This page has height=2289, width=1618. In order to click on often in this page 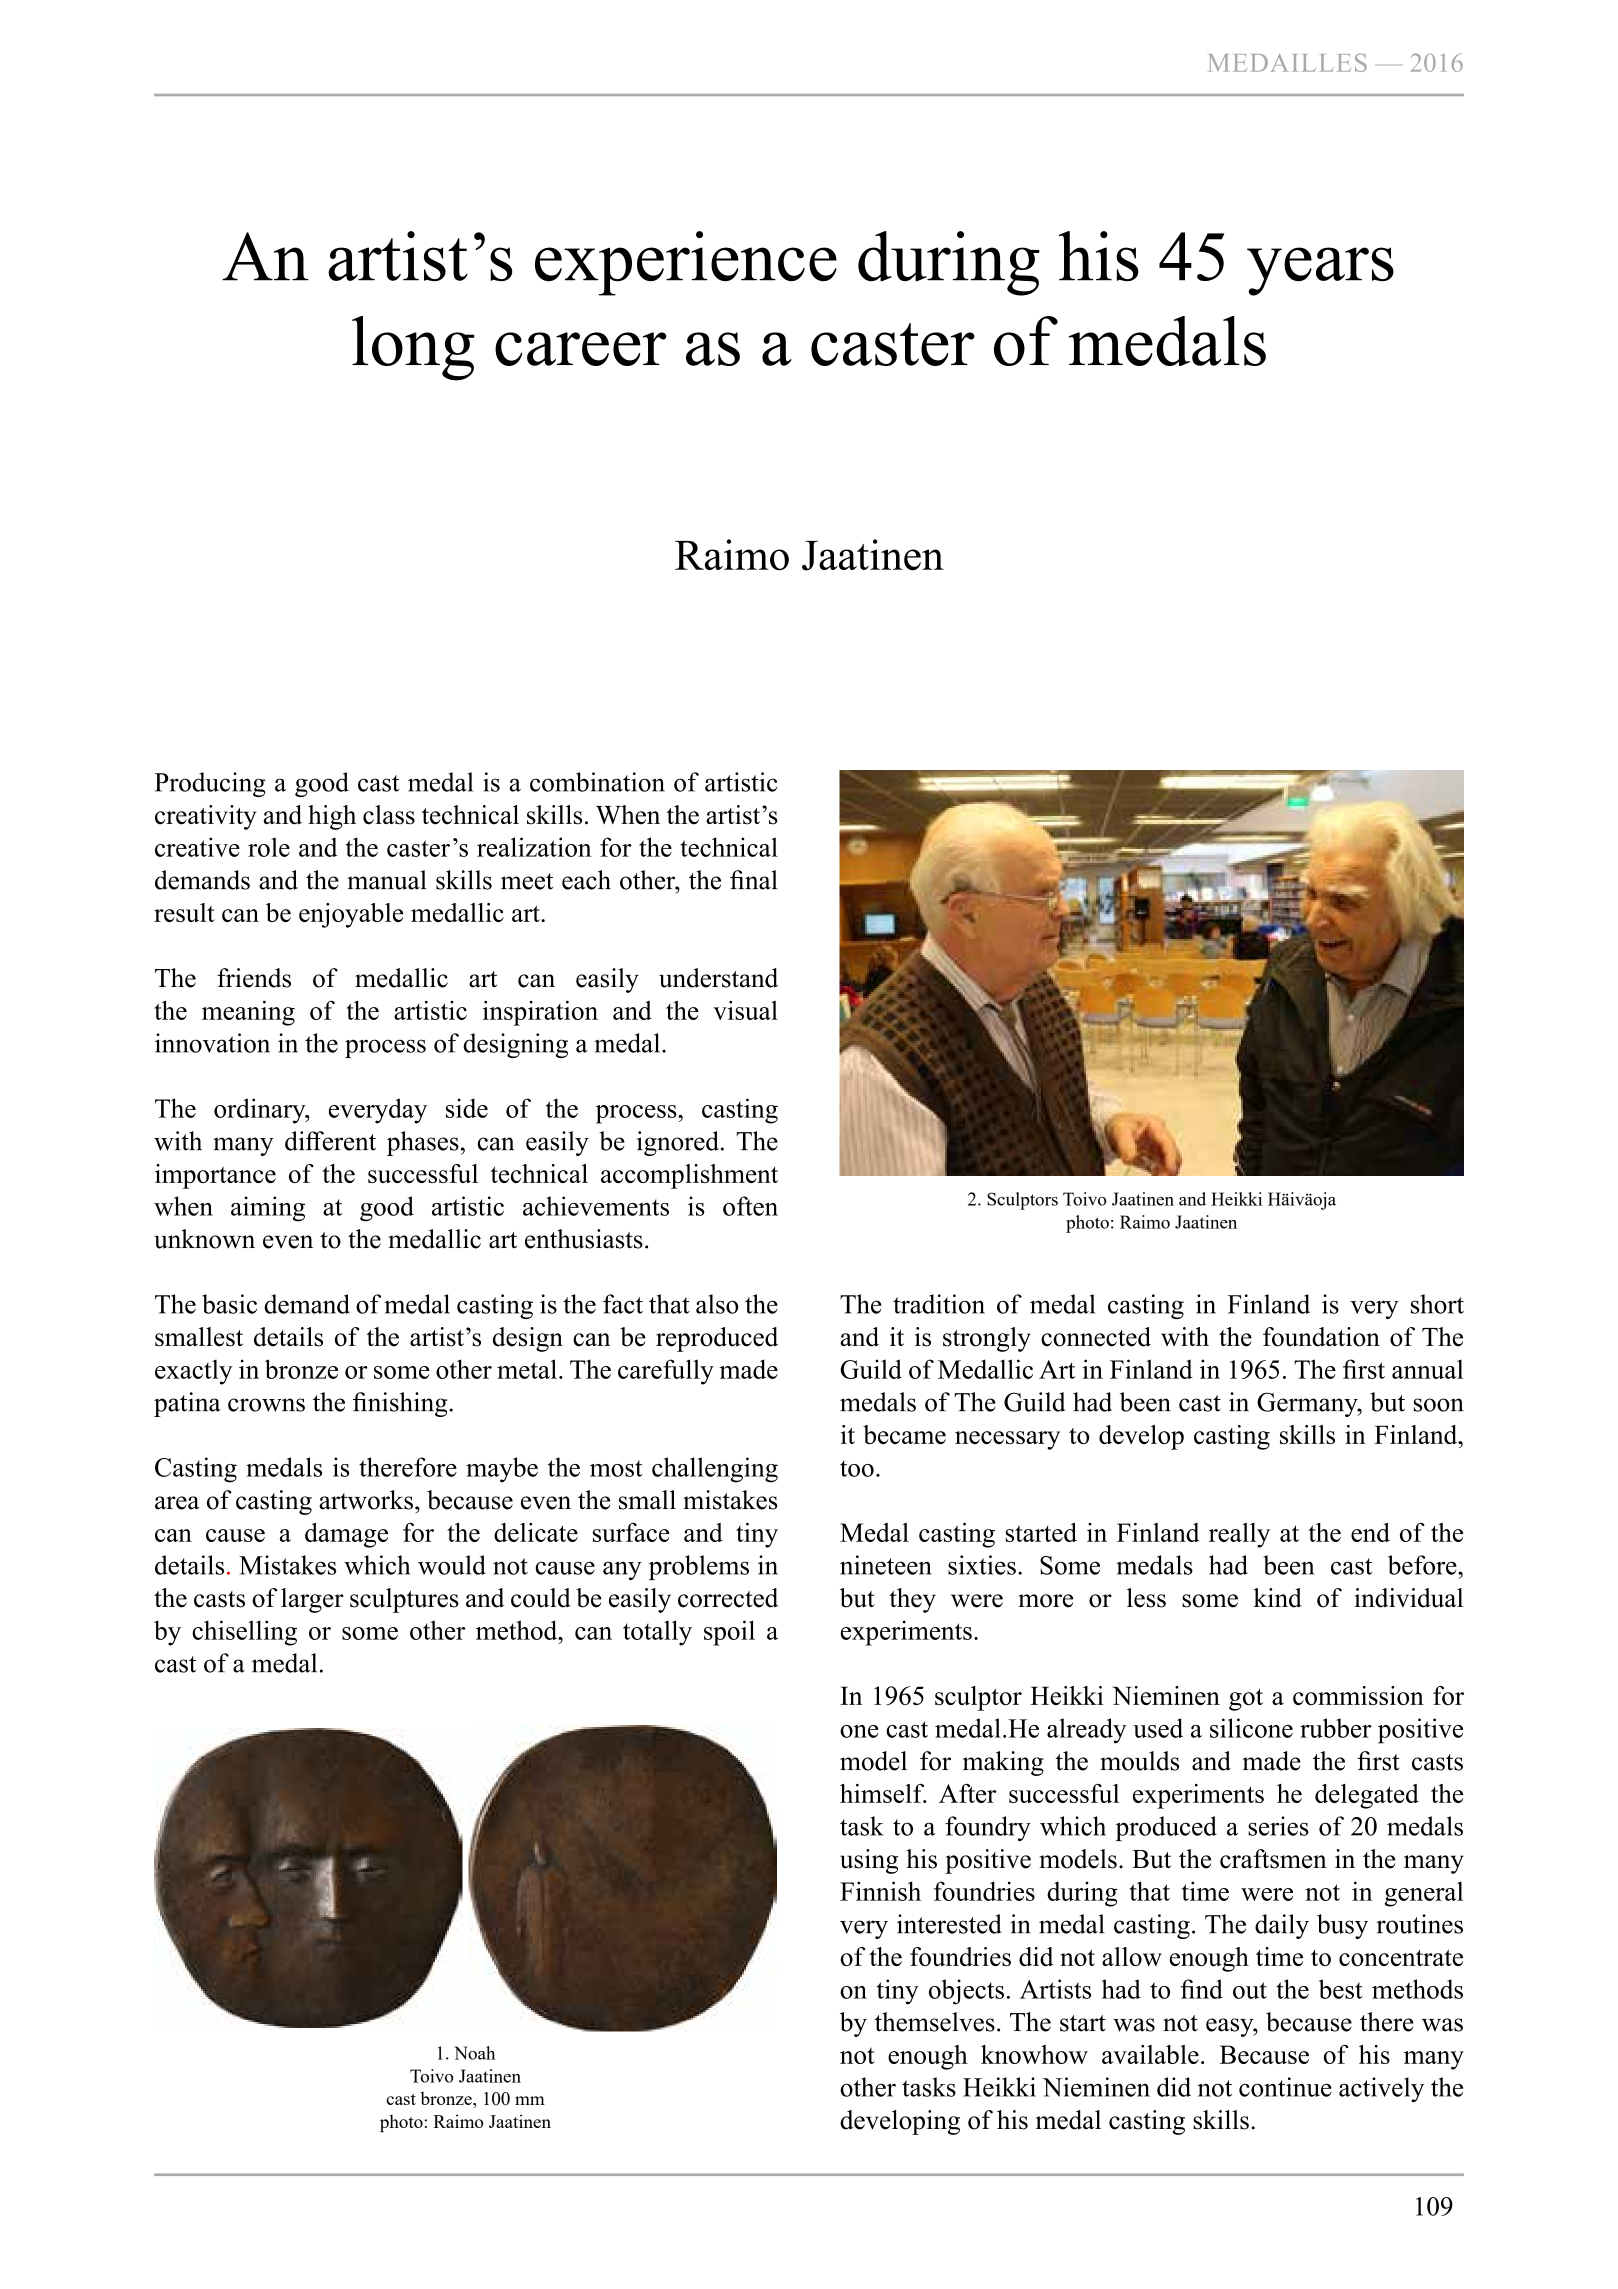, I will do `click(750, 1206)`.
